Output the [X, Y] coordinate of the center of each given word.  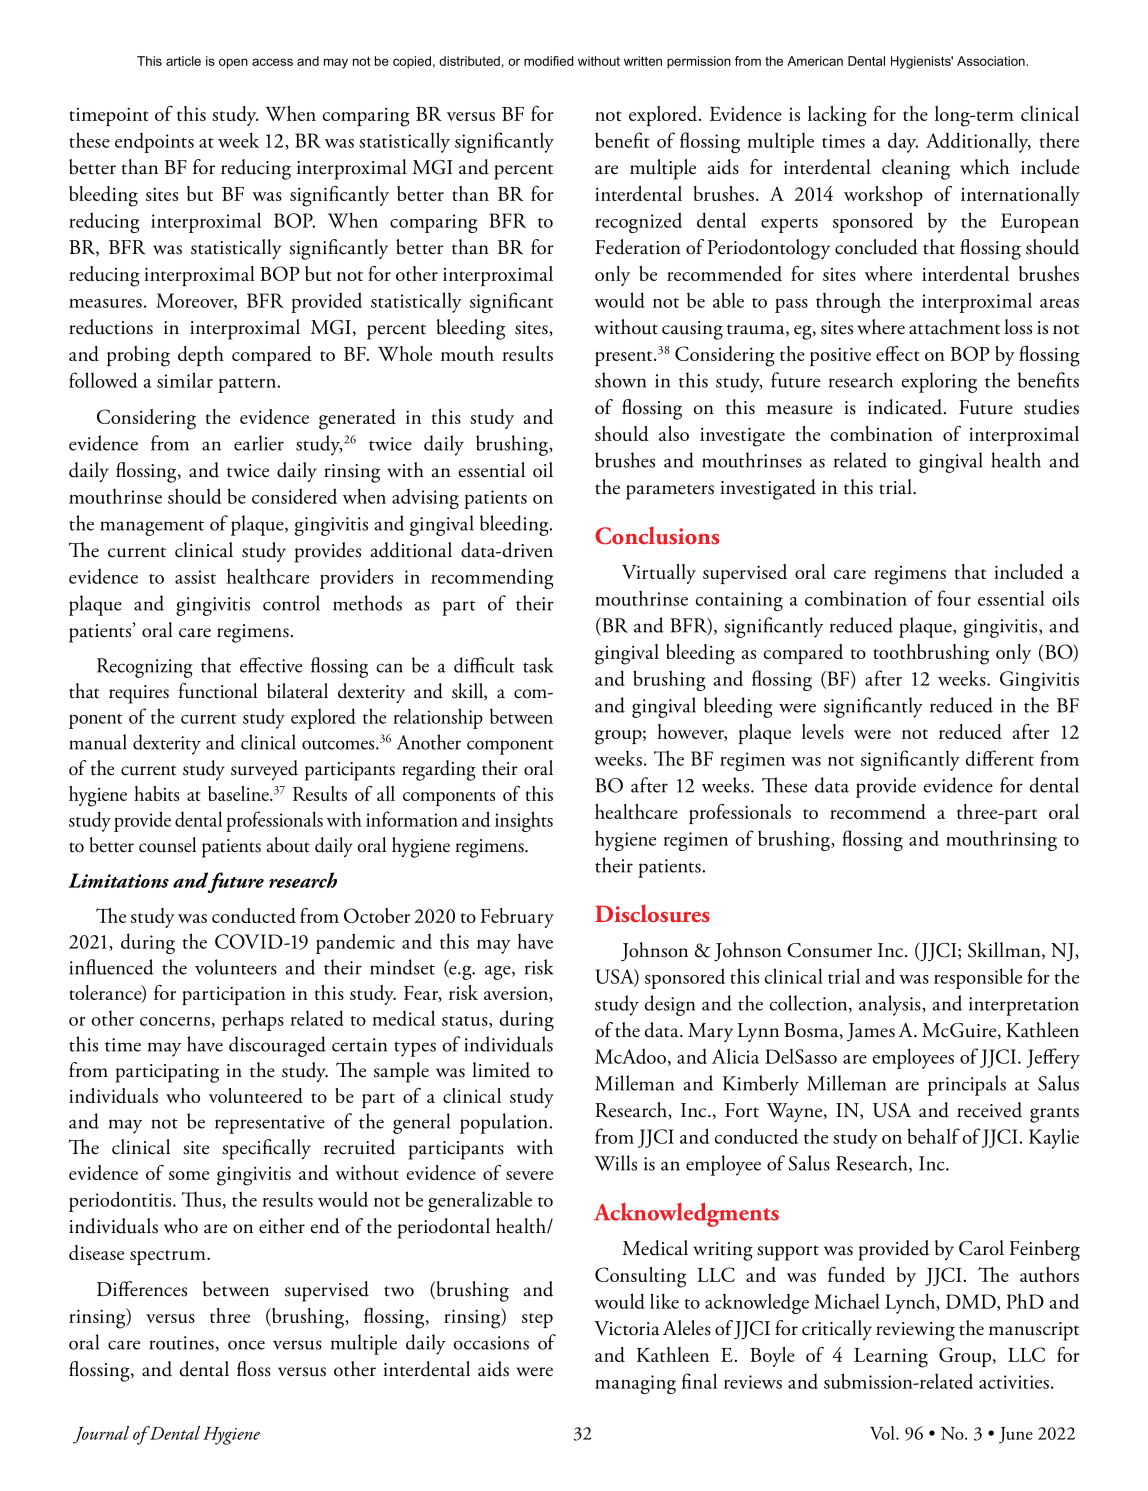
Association [992, 61]
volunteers [236, 967]
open [233, 63]
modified [549, 61]
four [954, 598]
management [152, 528]
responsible [978, 978]
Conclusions [657, 535]
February [517, 918]
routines [182, 1343]
